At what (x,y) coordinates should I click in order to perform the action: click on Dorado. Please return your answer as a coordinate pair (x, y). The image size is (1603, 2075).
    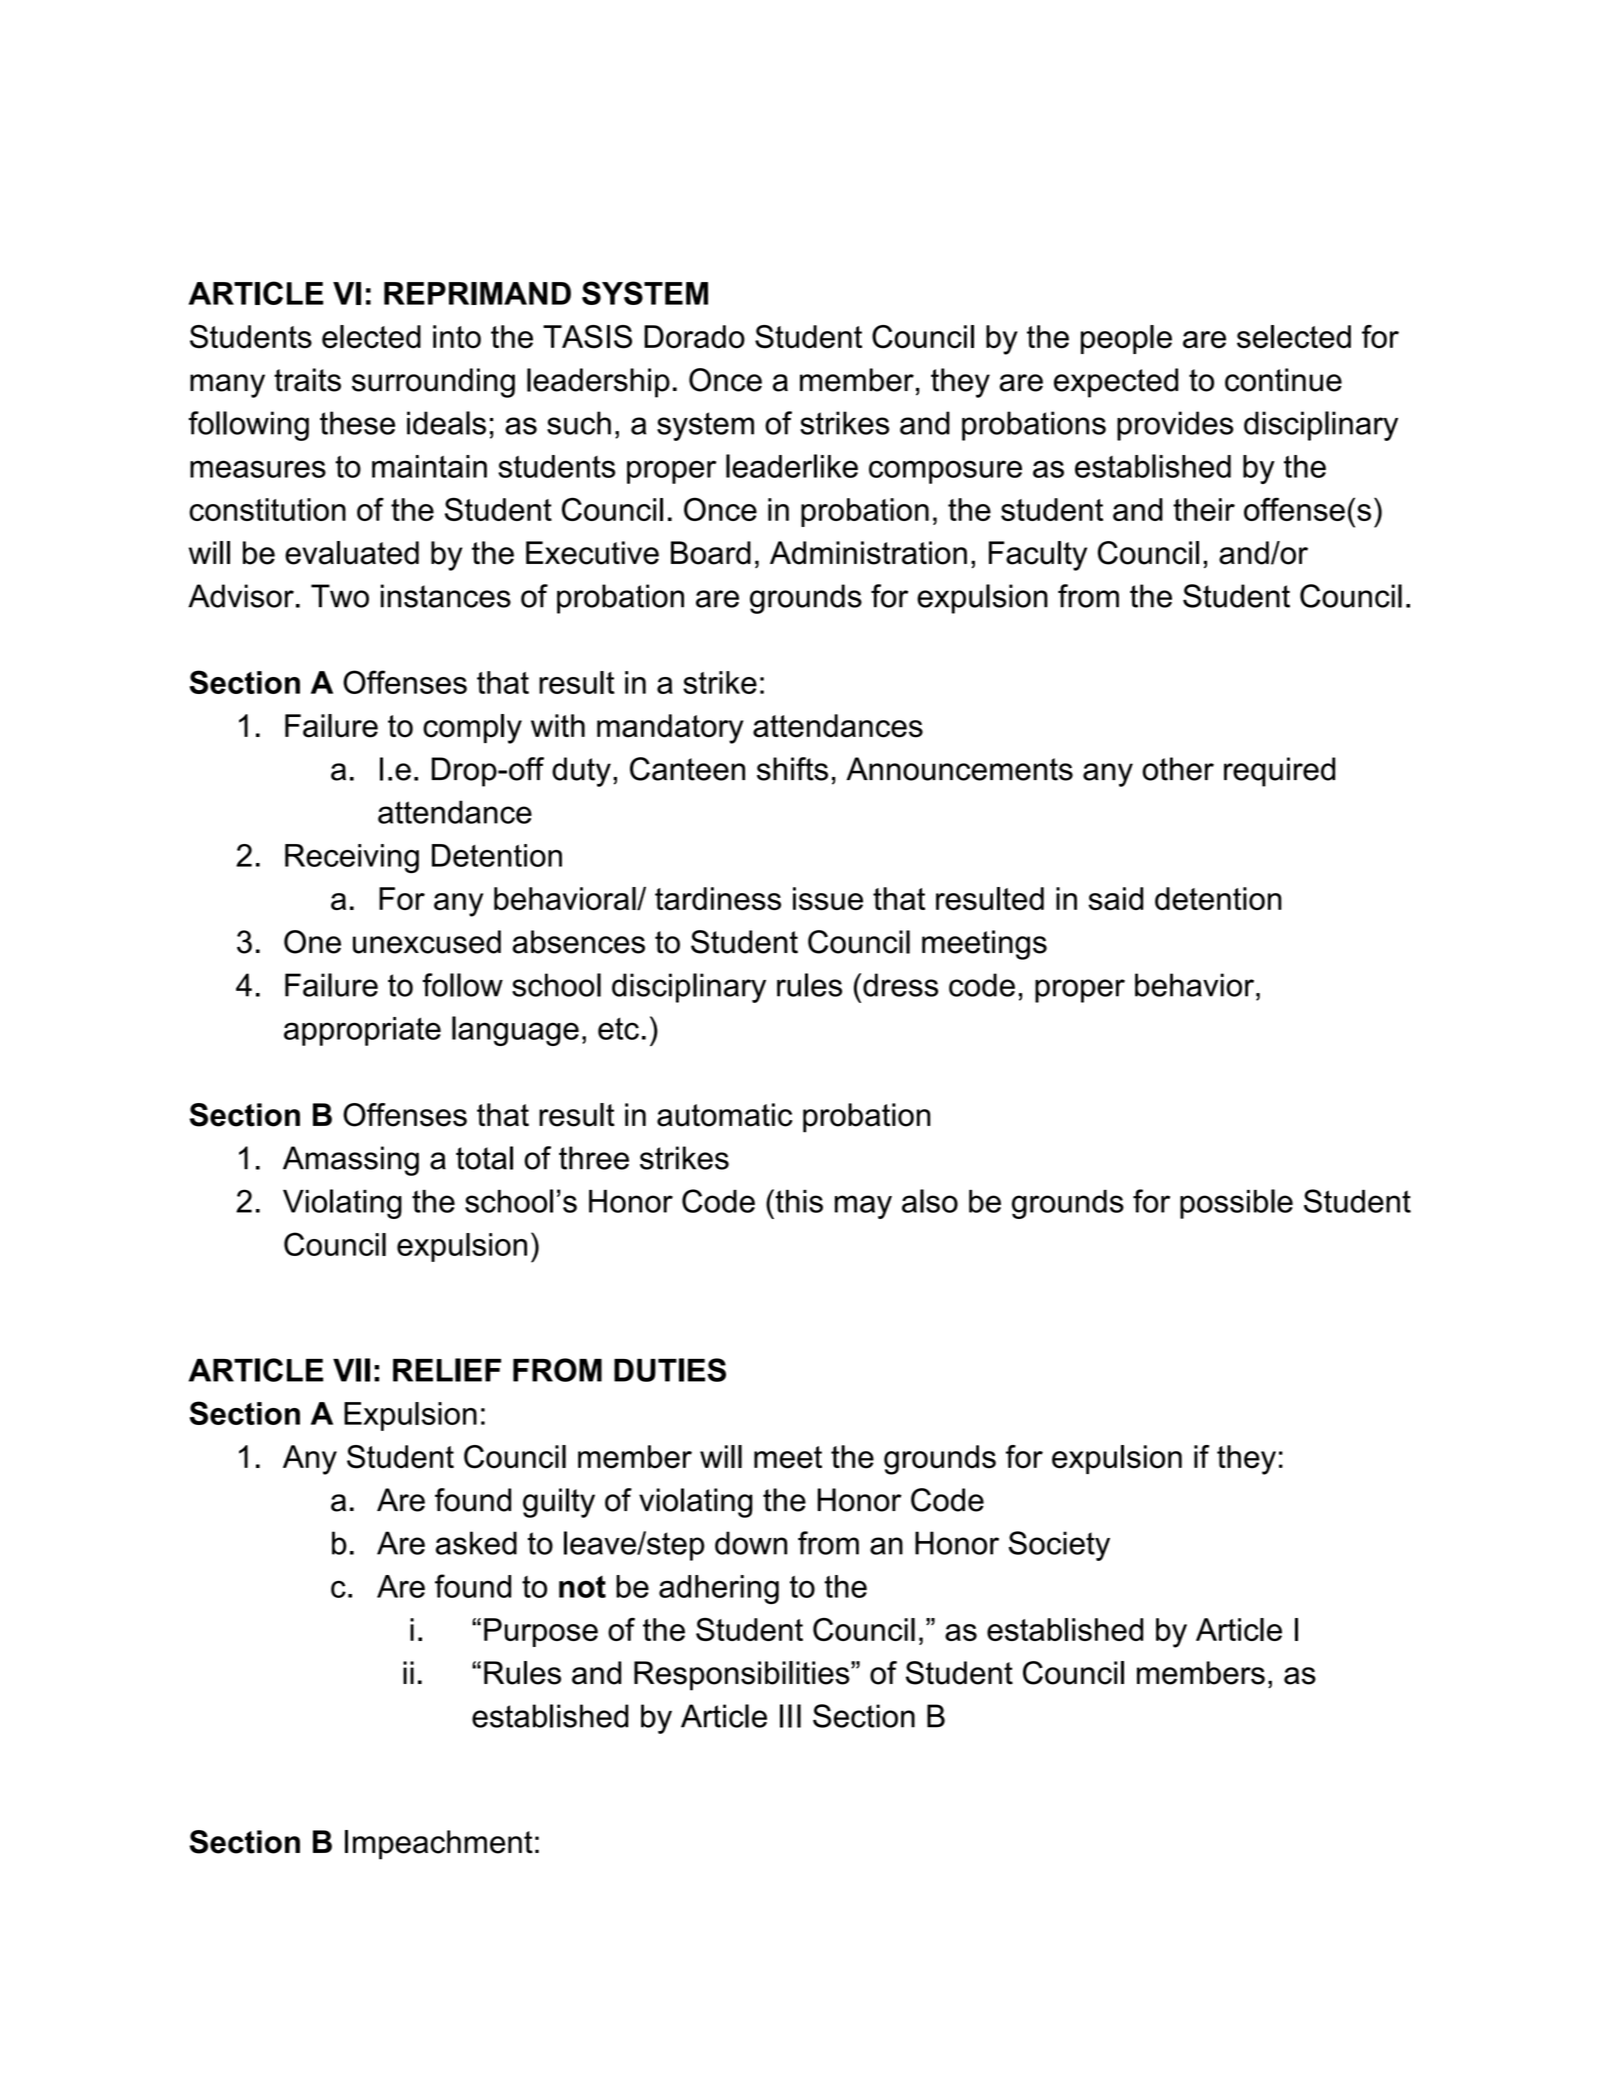
    Looking at the image, I should click on (694, 337).
